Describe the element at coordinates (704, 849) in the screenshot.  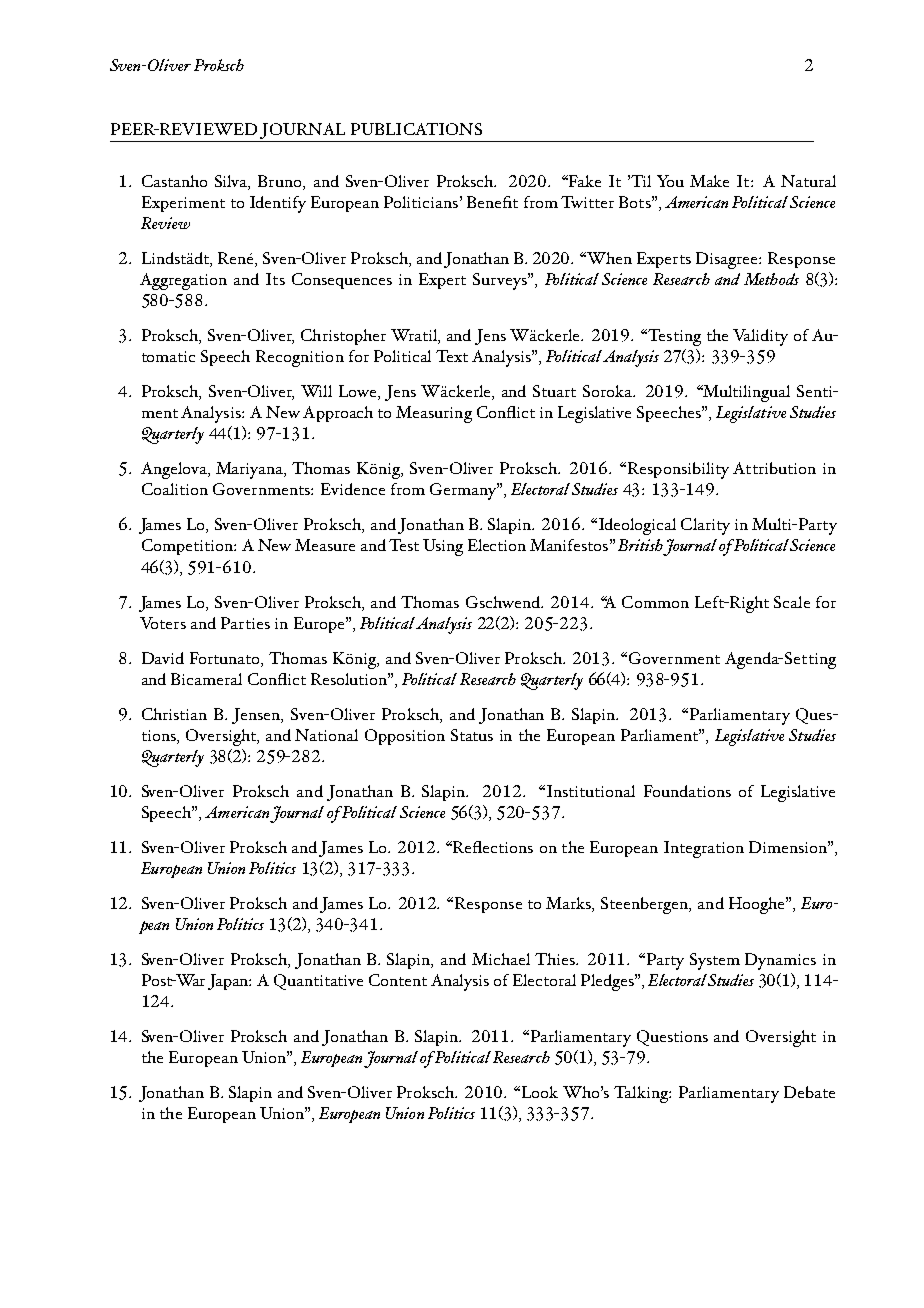
I see `Integration` at that location.
